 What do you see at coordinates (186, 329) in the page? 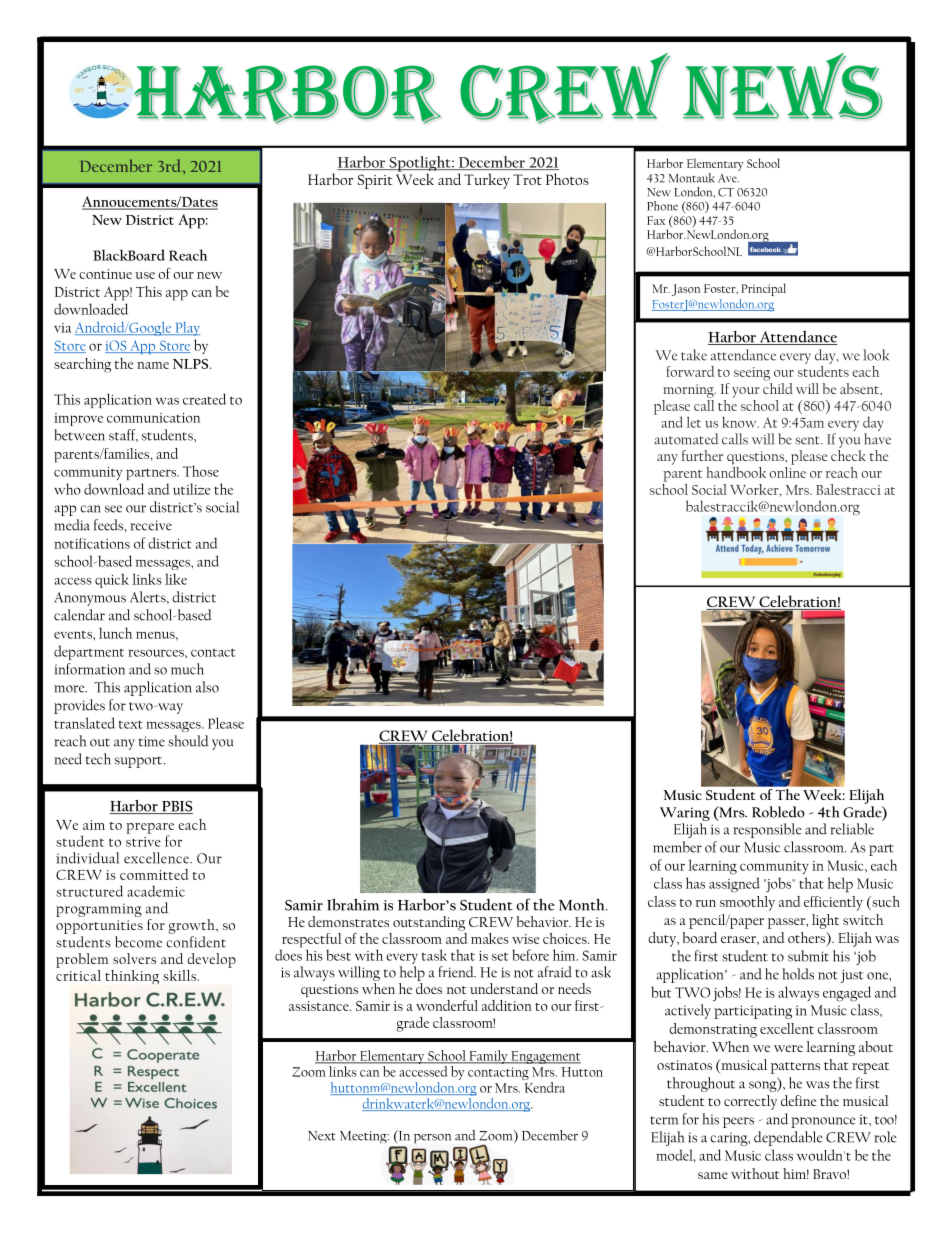
I see `Play` at bounding box center [186, 329].
